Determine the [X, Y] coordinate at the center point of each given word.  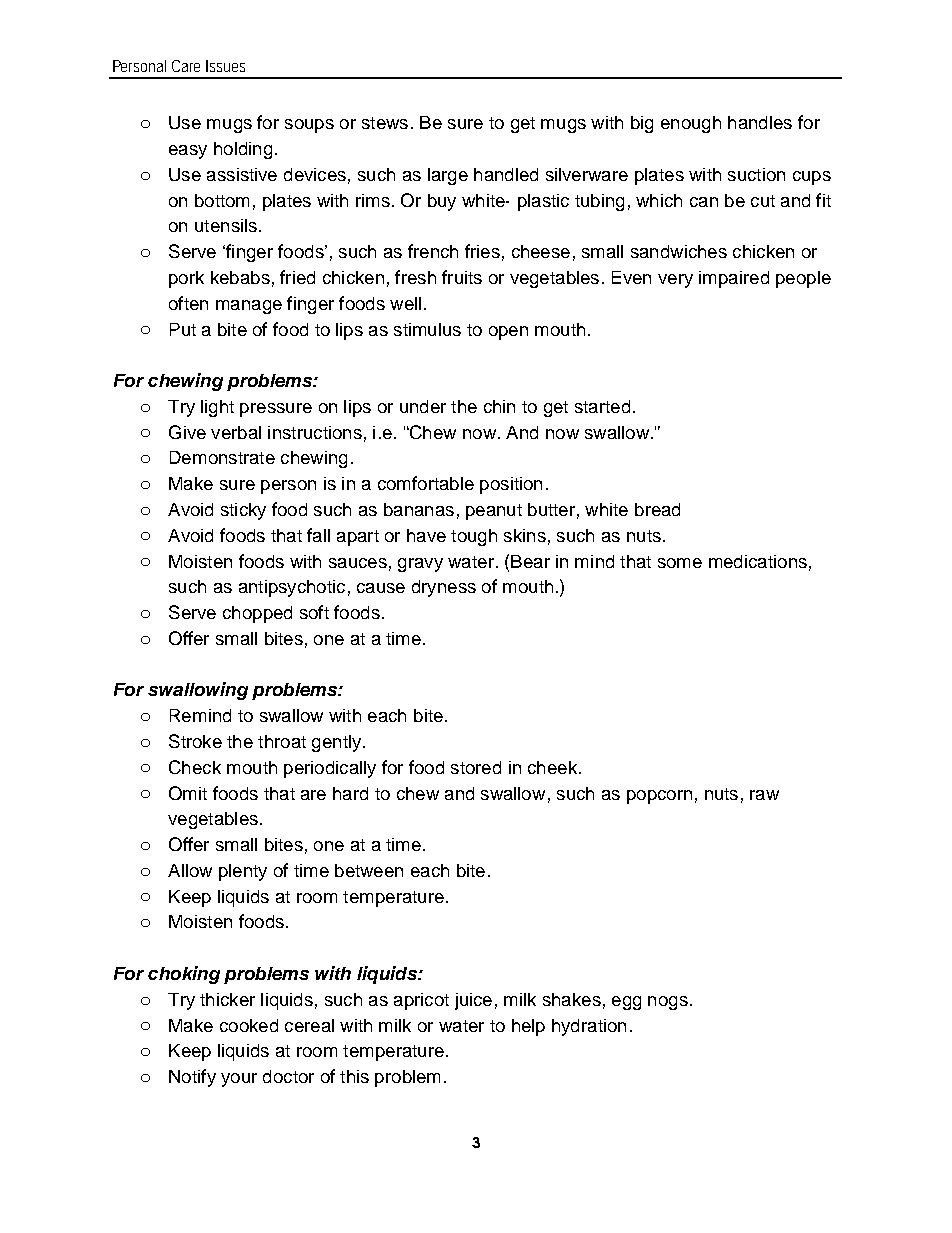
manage [249, 307]
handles [760, 122]
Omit [188, 793]
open [508, 333]
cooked [249, 1025]
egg [626, 1003]
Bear [530, 561]
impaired [734, 279]
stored [476, 767]
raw [764, 795]
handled [506, 174]
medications [758, 561]
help [528, 1027]
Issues [225, 66]
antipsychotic [292, 588]
